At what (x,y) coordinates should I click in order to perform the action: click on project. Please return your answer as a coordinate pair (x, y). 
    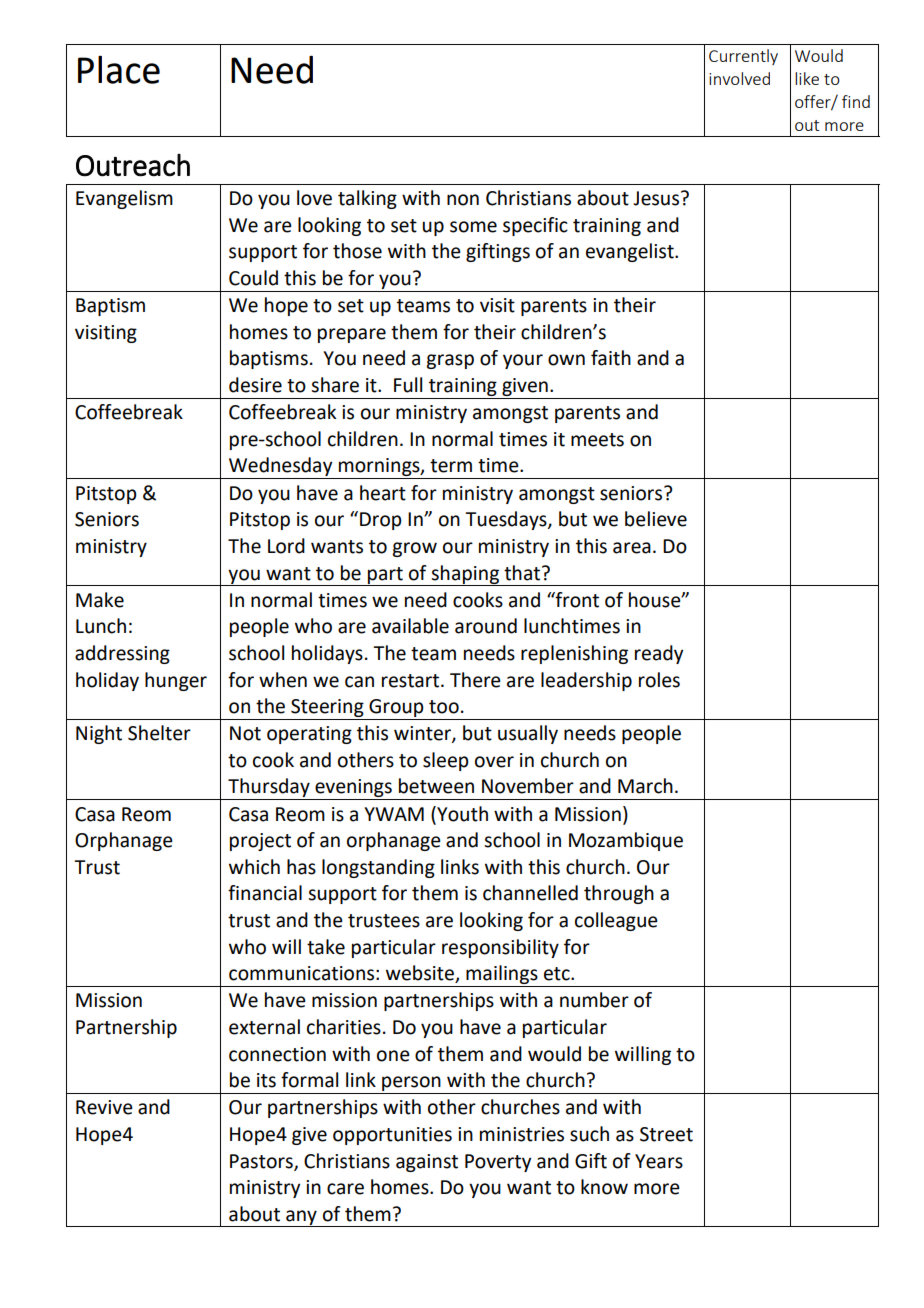
    Looking at the image, I should click on (260, 842).
